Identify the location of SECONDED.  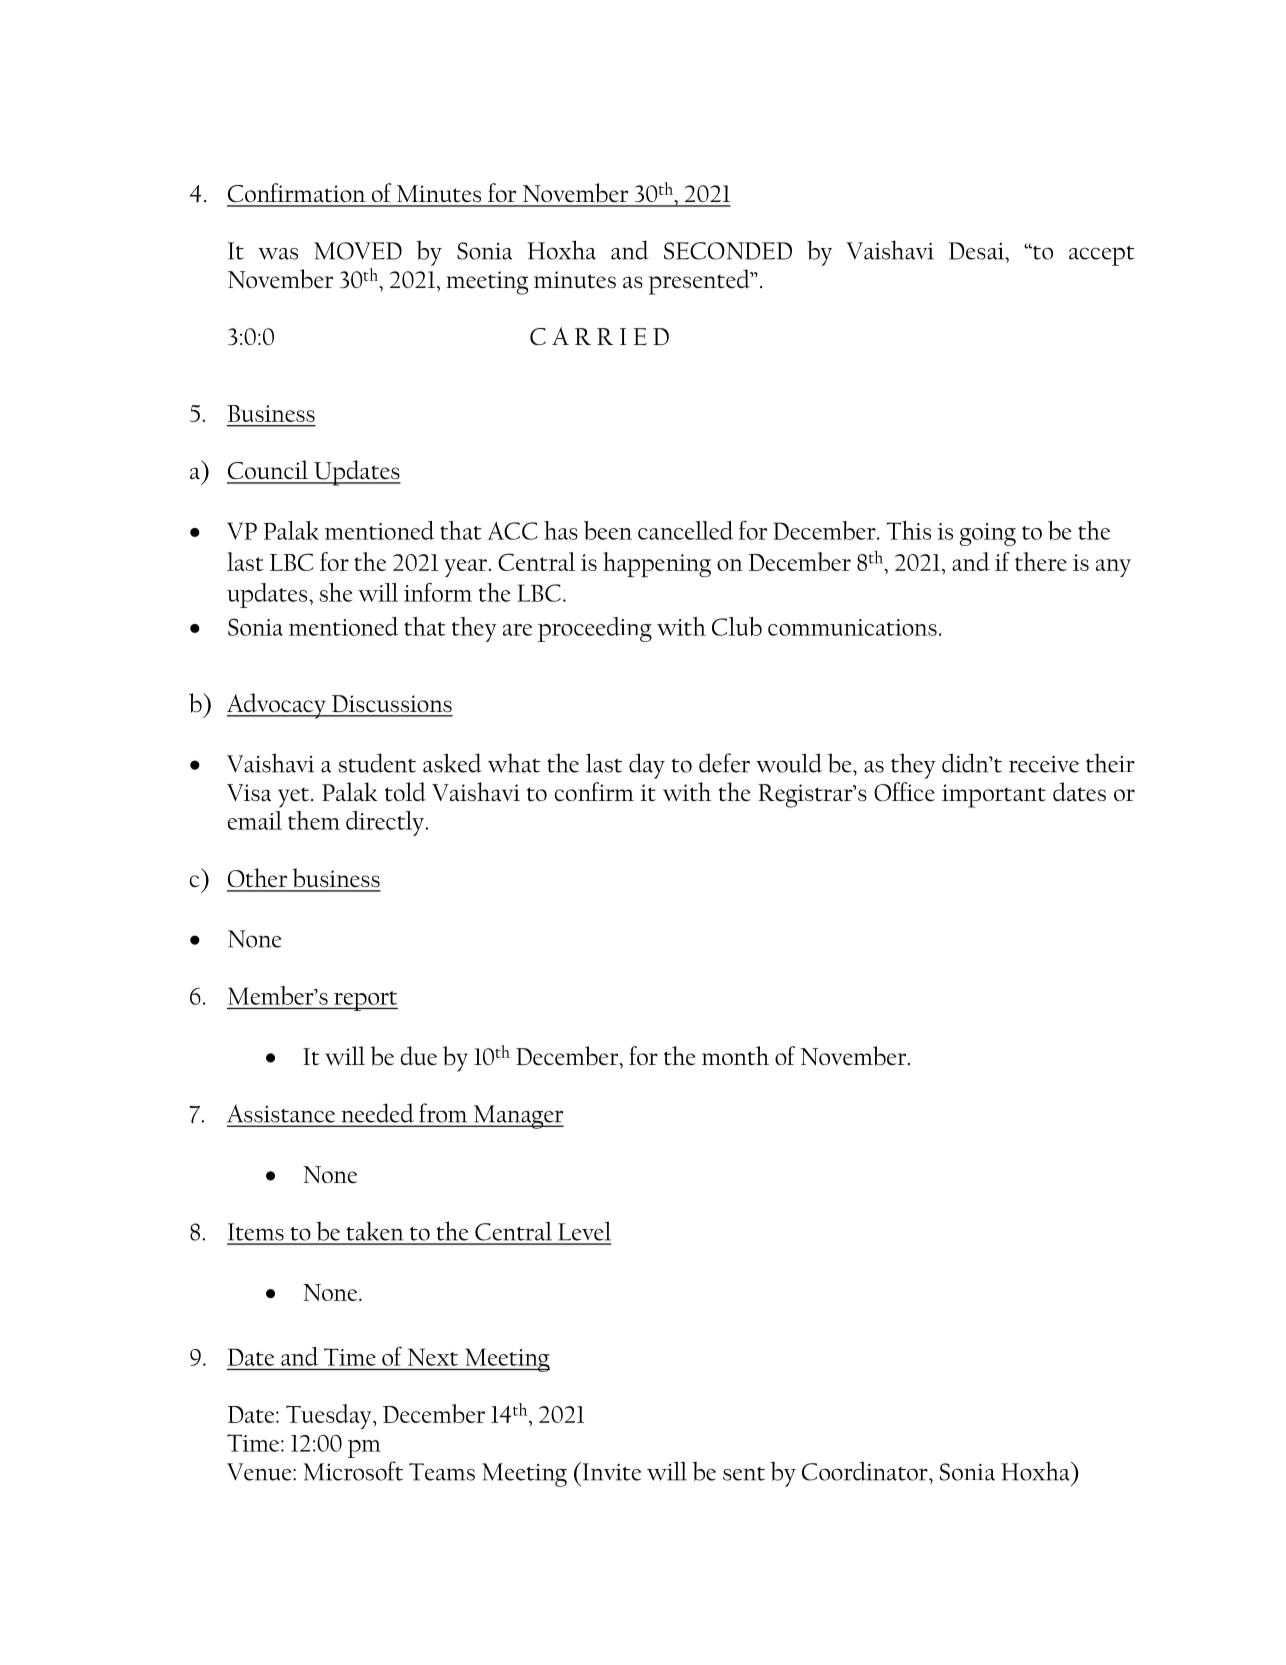
(728, 251).
